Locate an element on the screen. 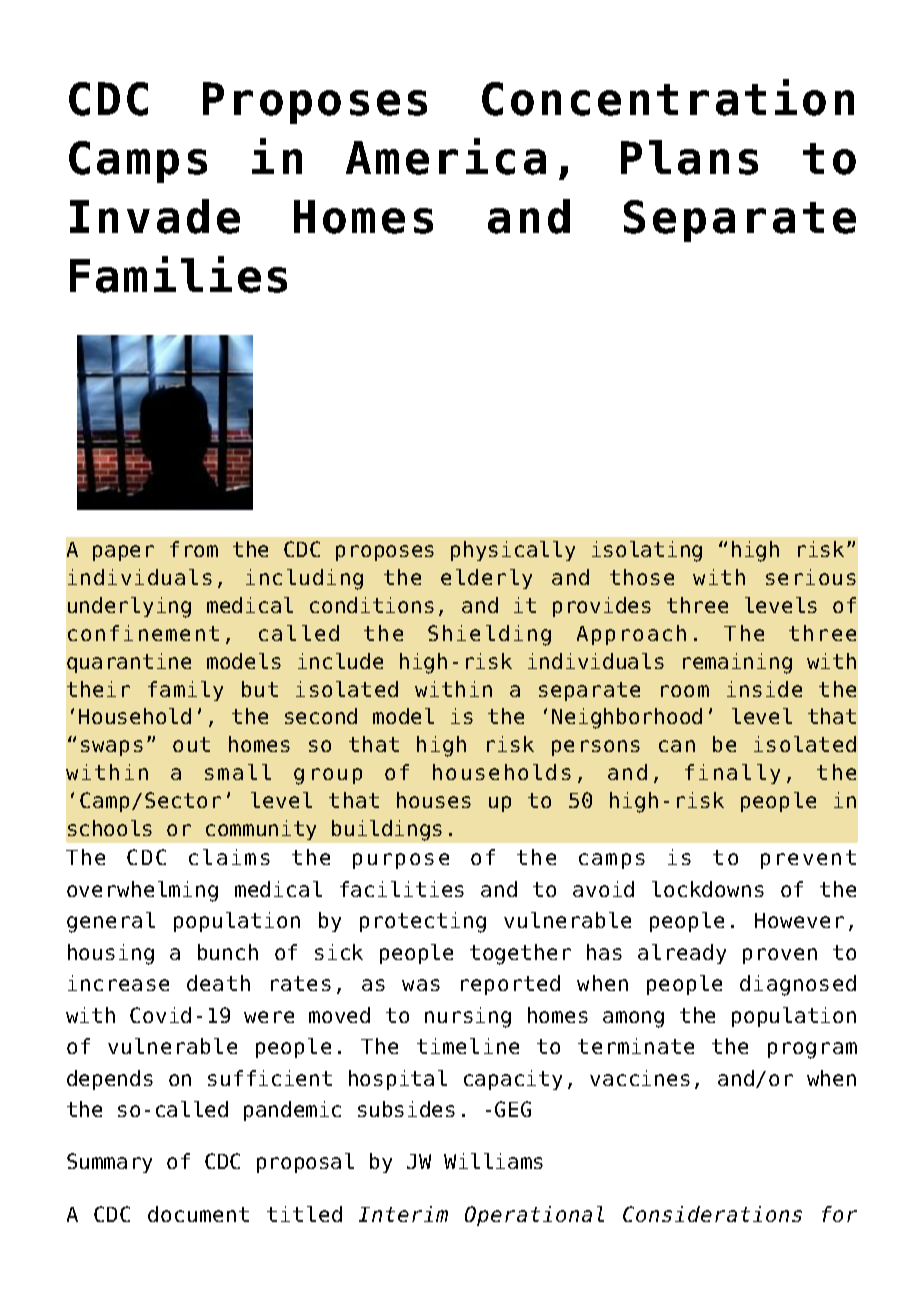  isolating is located at coordinates (647, 551).
